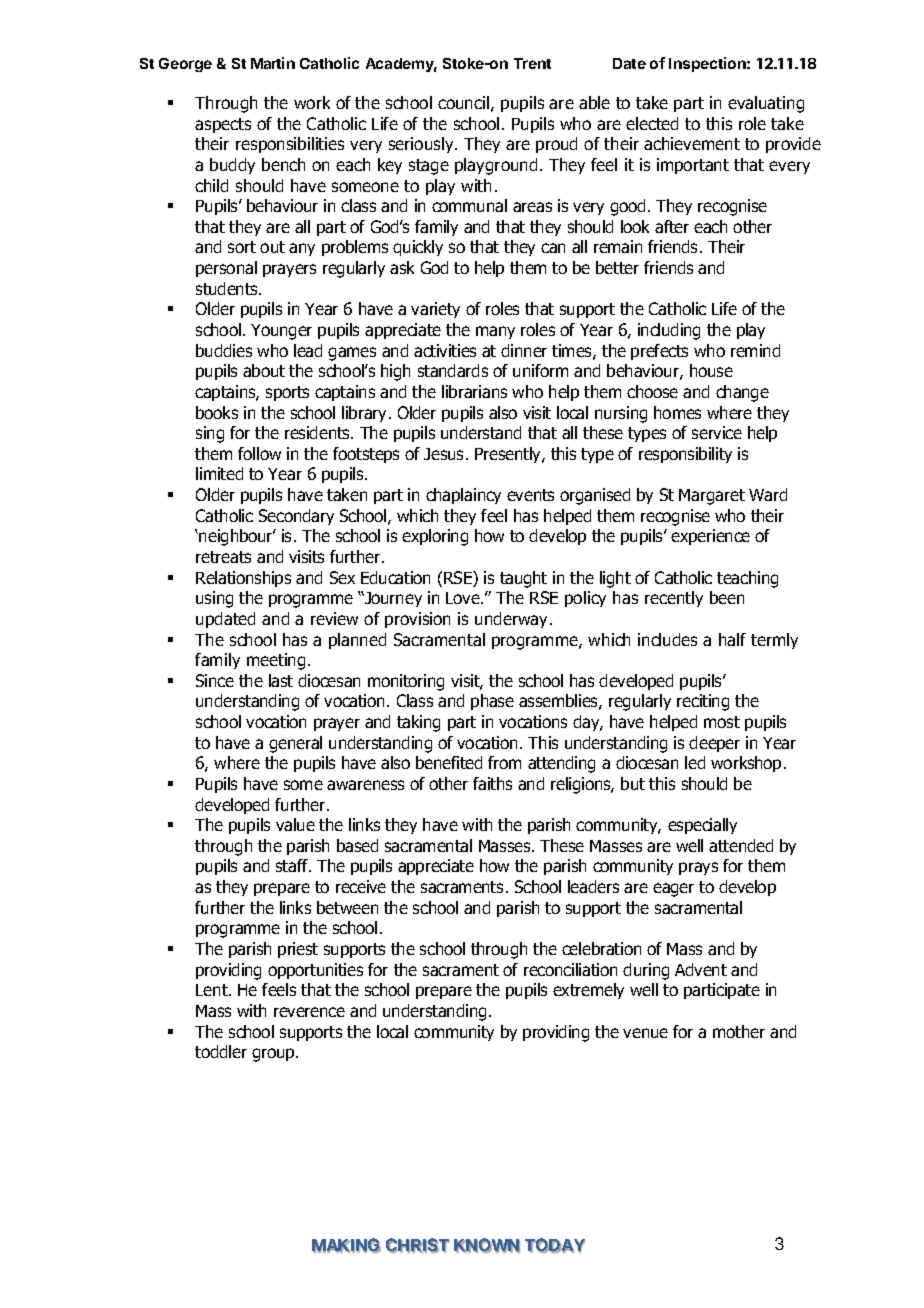 Image resolution: width=924 pixels, height=1308 pixels. Describe the element at coordinates (276, 661) in the screenshot. I see `meeting` at that location.
